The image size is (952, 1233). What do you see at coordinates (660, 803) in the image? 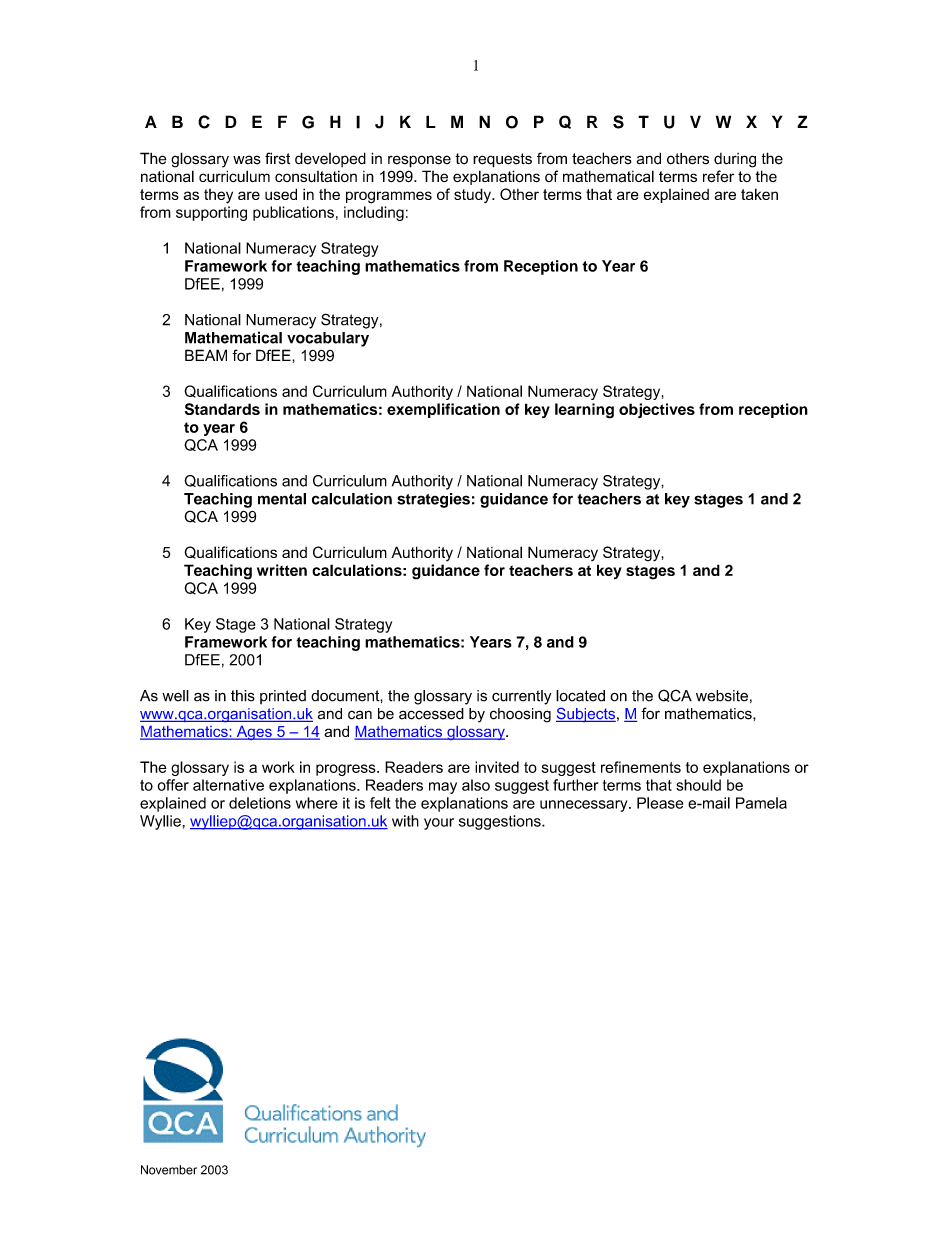
I see `Please` at bounding box center [660, 803].
